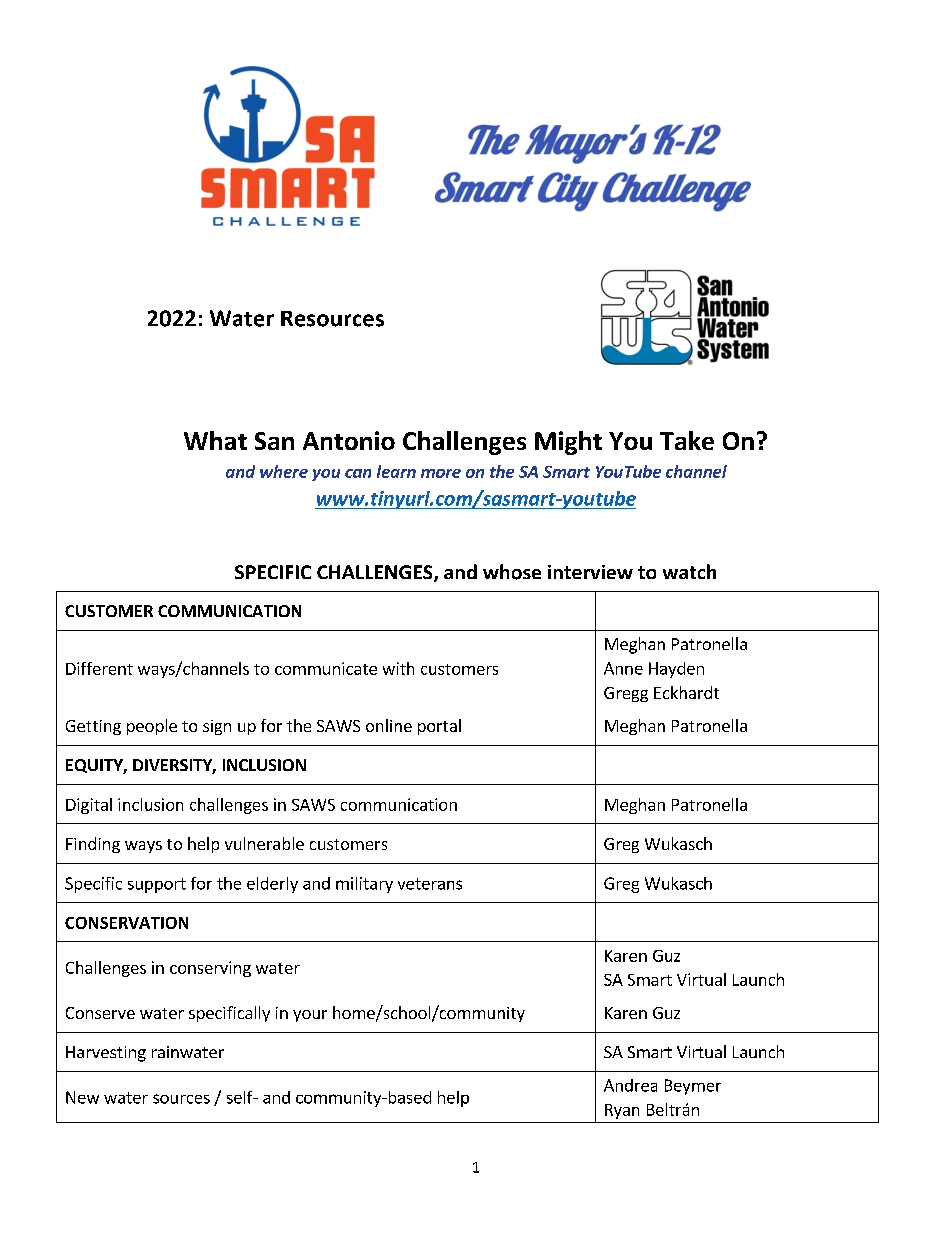  What do you see at coordinates (89, 806) in the screenshot?
I see `Digital` at bounding box center [89, 806].
